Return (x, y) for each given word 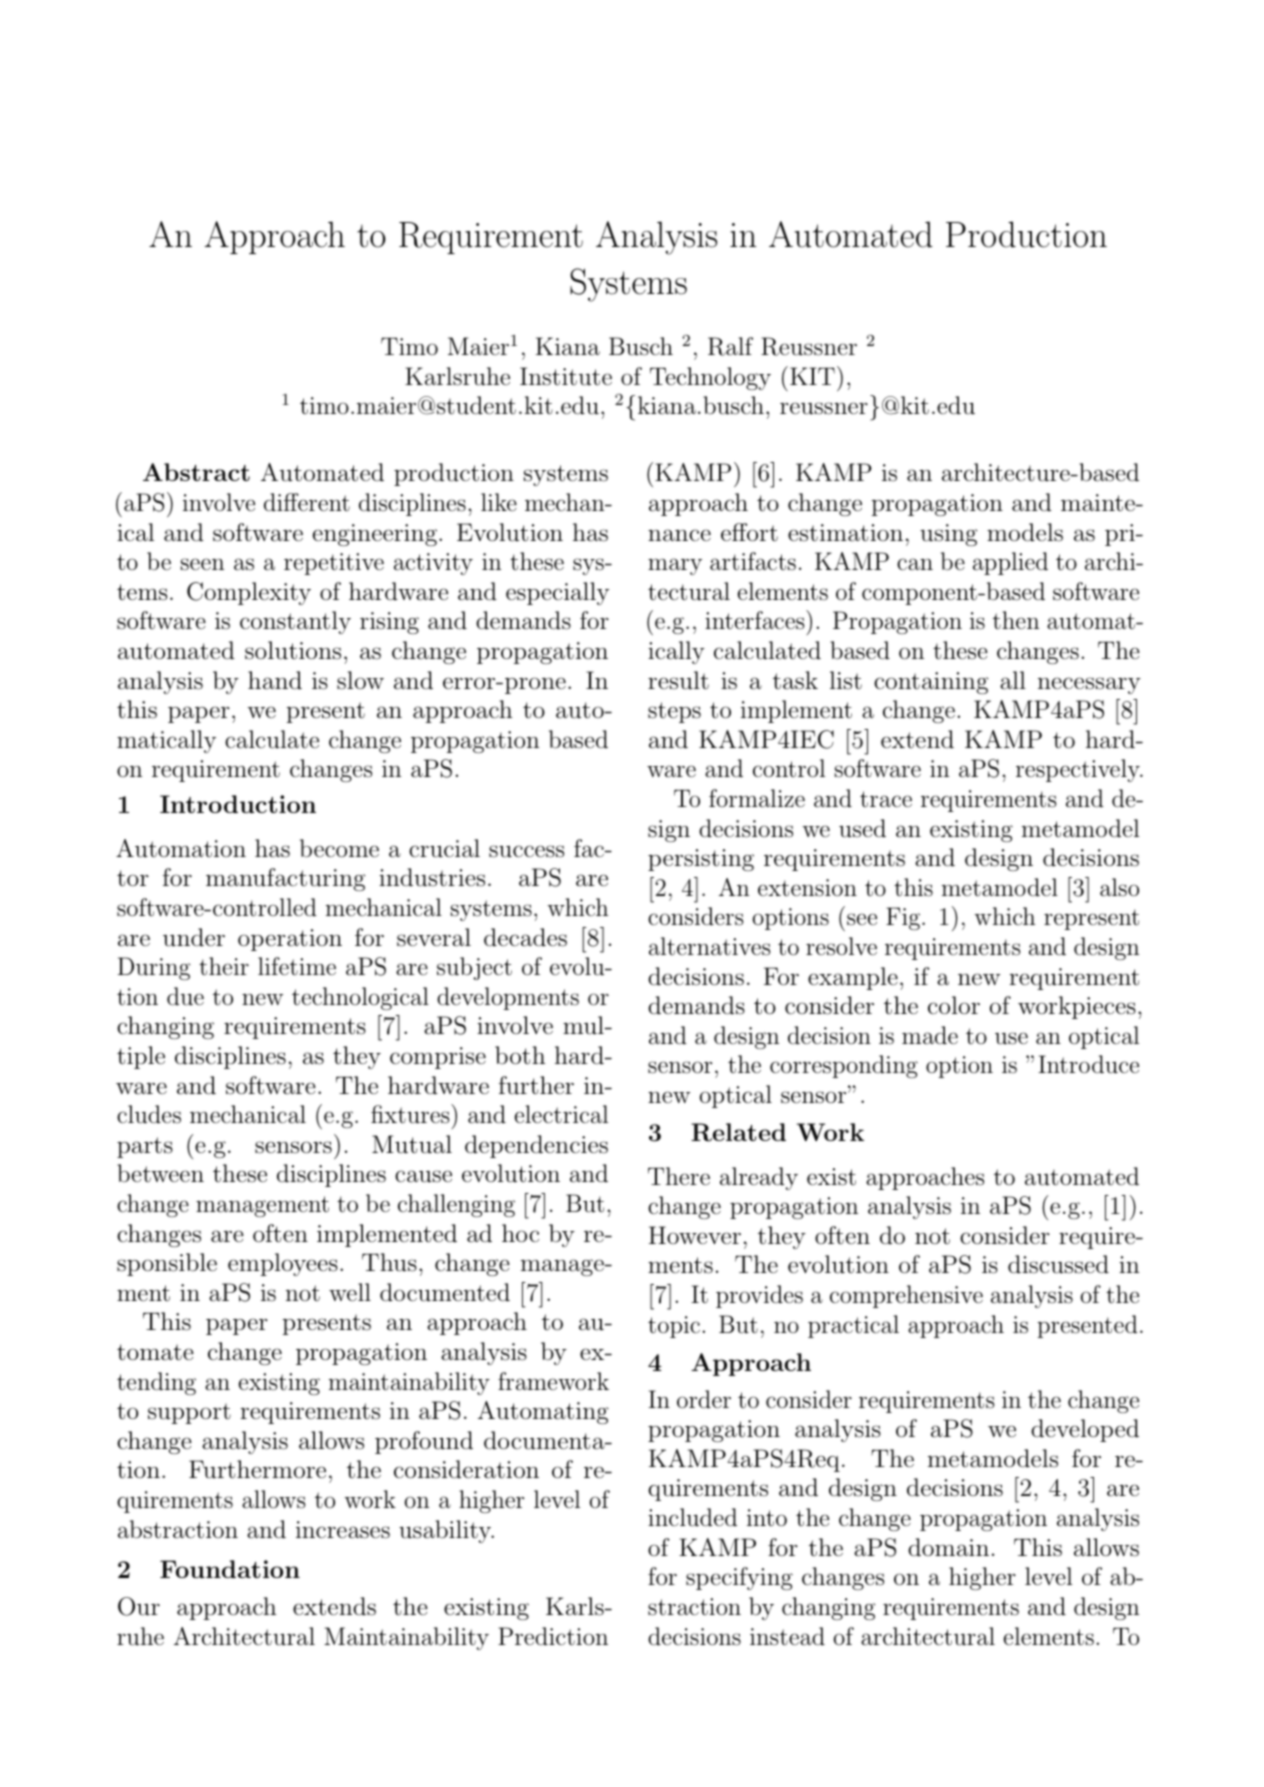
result (678, 680)
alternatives (709, 946)
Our (139, 1606)
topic (674, 1327)
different (307, 502)
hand (275, 680)
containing (931, 683)
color (954, 1005)
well (350, 1292)
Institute (566, 376)
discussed (1058, 1264)
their (224, 966)
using (948, 535)
